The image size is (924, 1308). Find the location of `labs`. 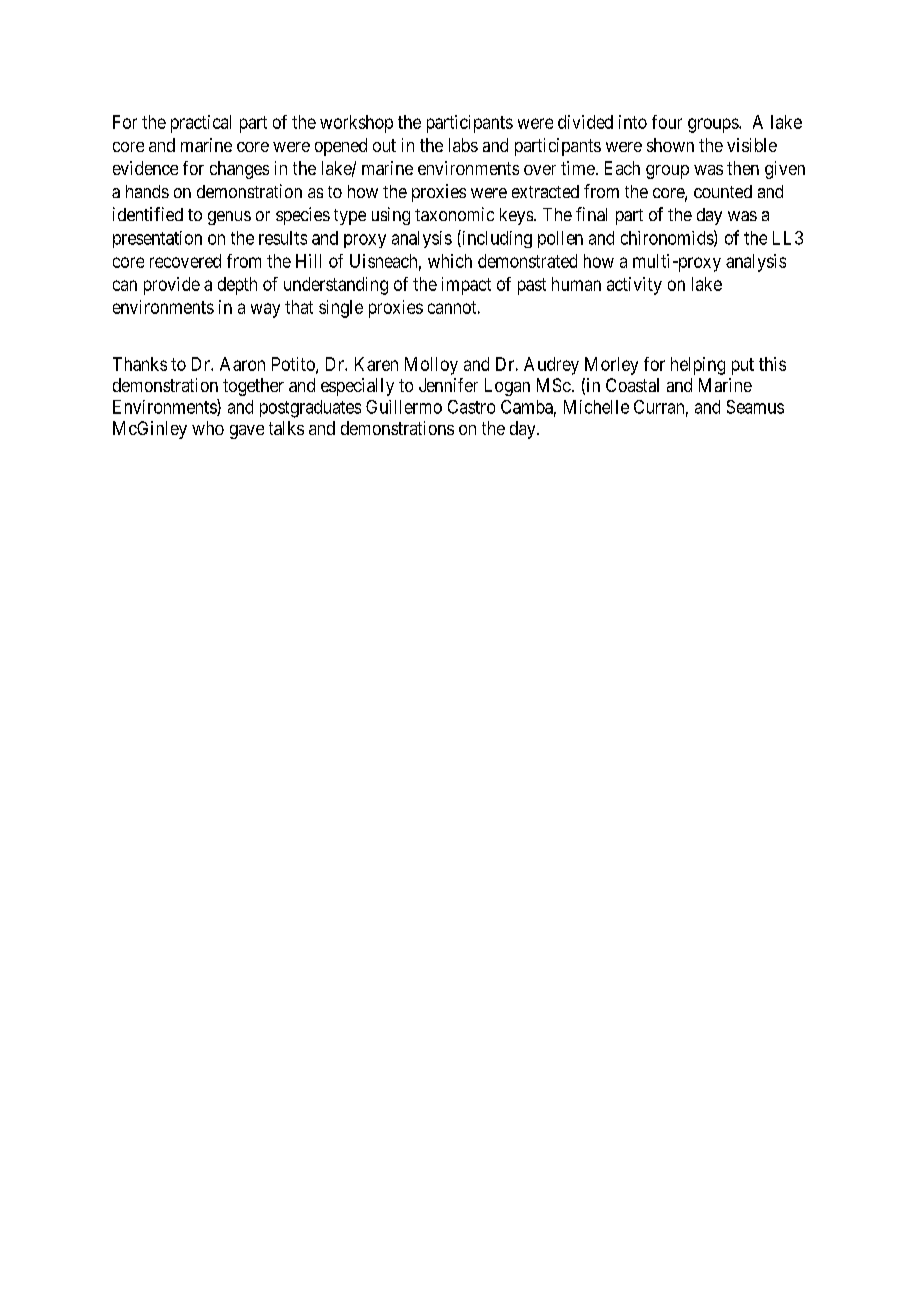

labs is located at coordinates (463, 145).
